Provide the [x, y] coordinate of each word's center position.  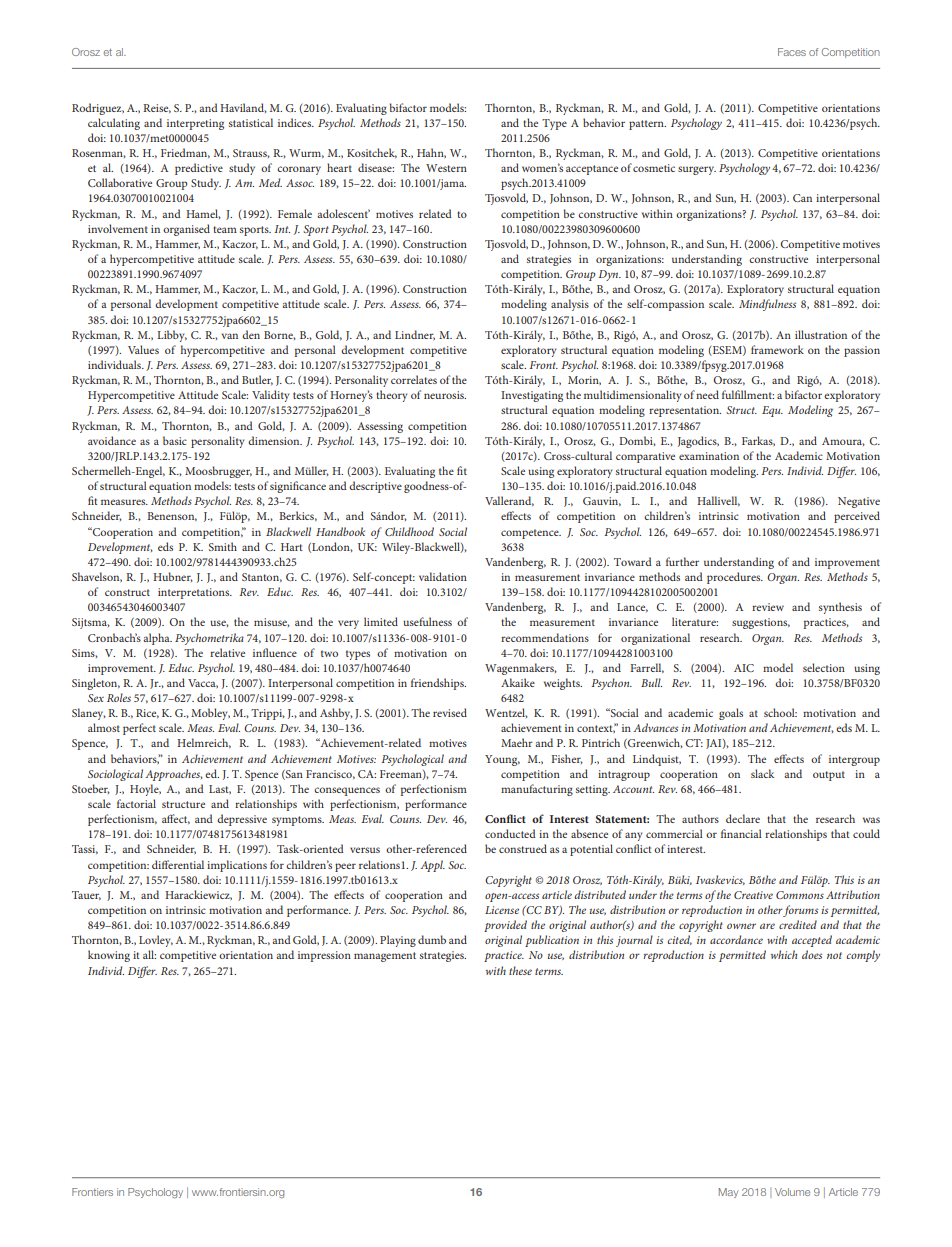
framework [777, 349]
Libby [172, 336]
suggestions [761, 623]
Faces [792, 52]
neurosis [445, 395]
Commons [800, 895]
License [502, 910]
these [520, 970]
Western [446, 168]
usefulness [427, 621]
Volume [792, 1192]
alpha [157, 639]
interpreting [195, 124]
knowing [109, 956]
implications [237, 866]
